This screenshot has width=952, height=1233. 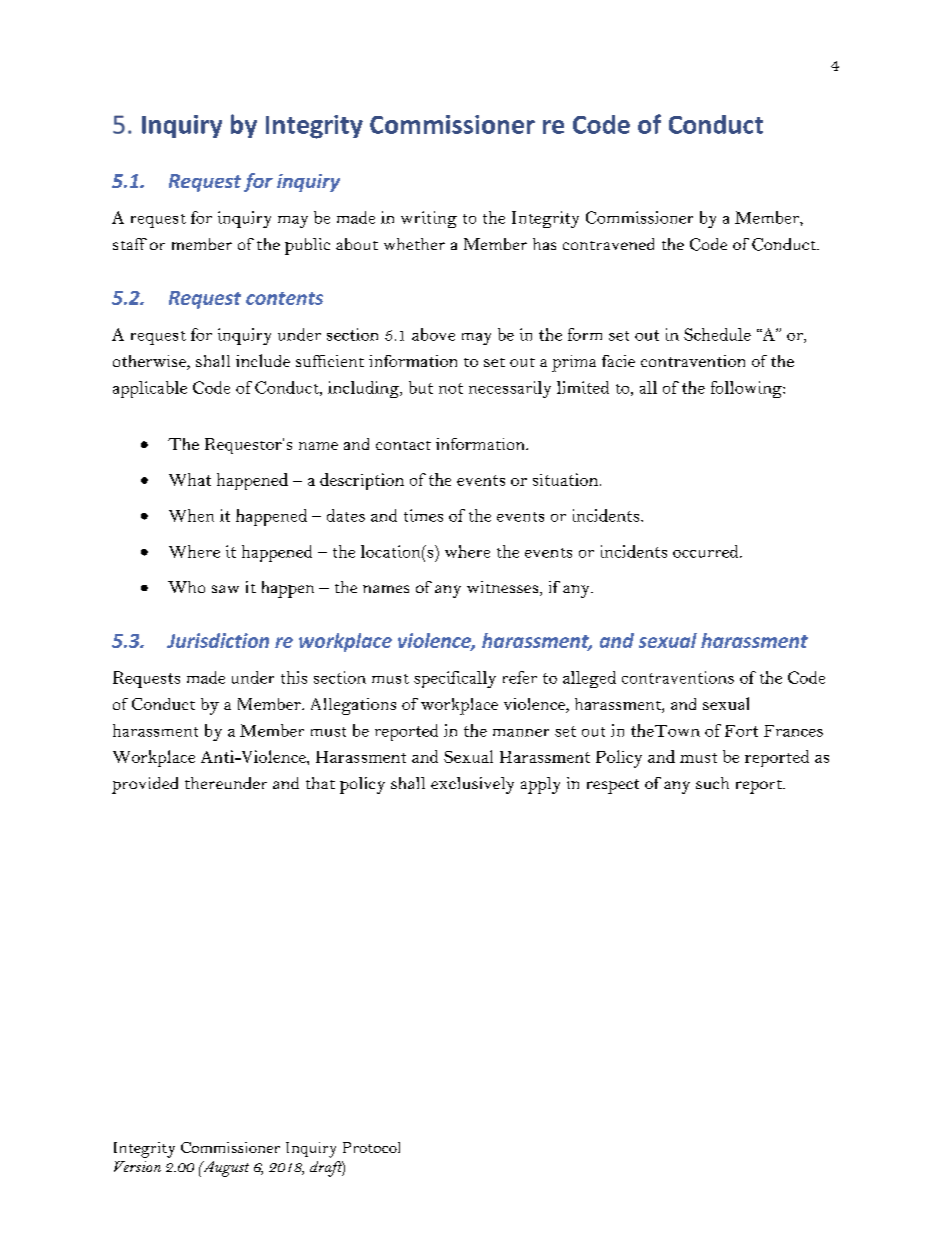 What do you see at coordinates (320, 783) in the screenshot?
I see `that` at bounding box center [320, 783].
